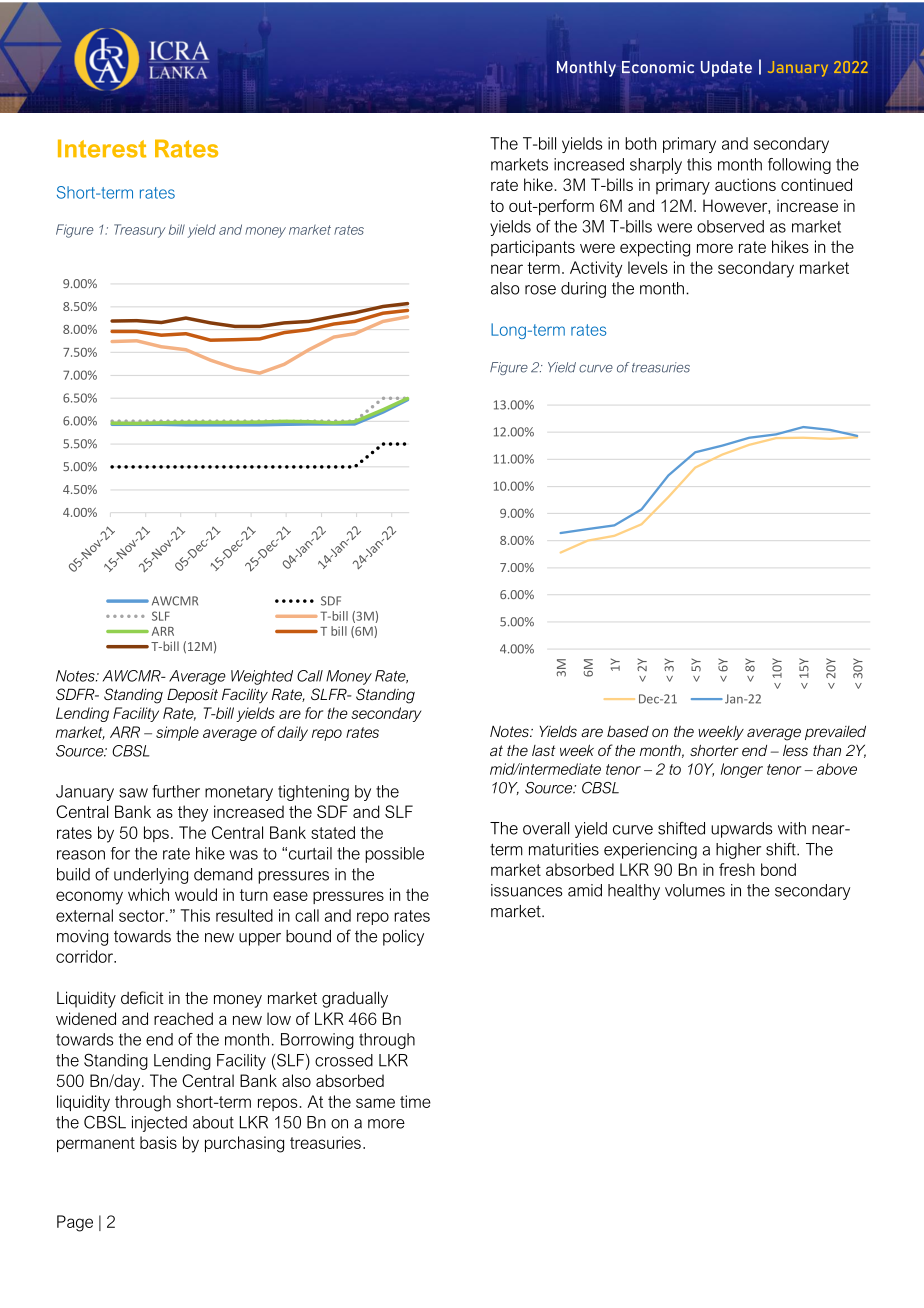 The image size is (924, 1308). I want to click on levels, so click(648, 267).
